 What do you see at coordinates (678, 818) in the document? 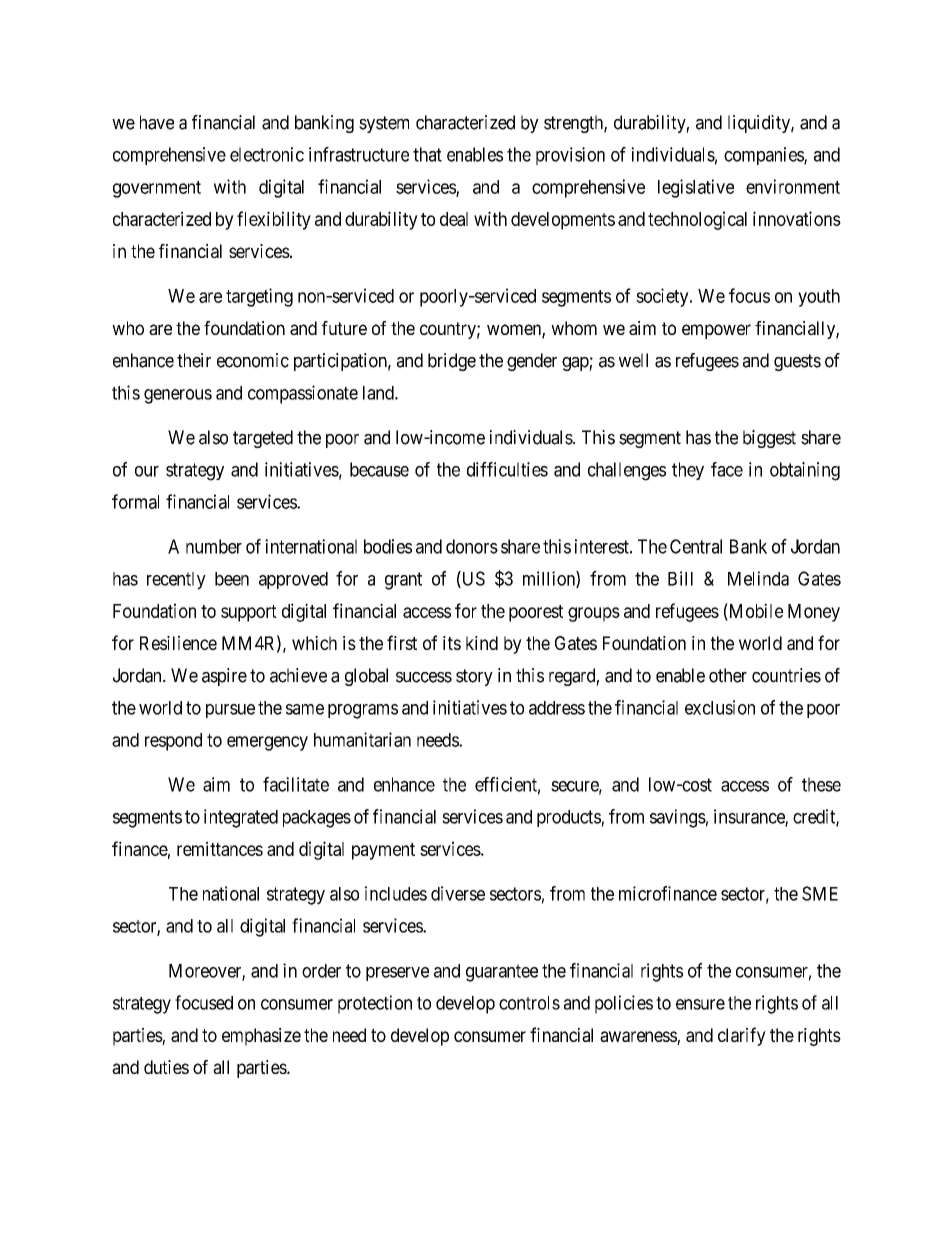
I see `savings` at bounding box center [678, 818].
